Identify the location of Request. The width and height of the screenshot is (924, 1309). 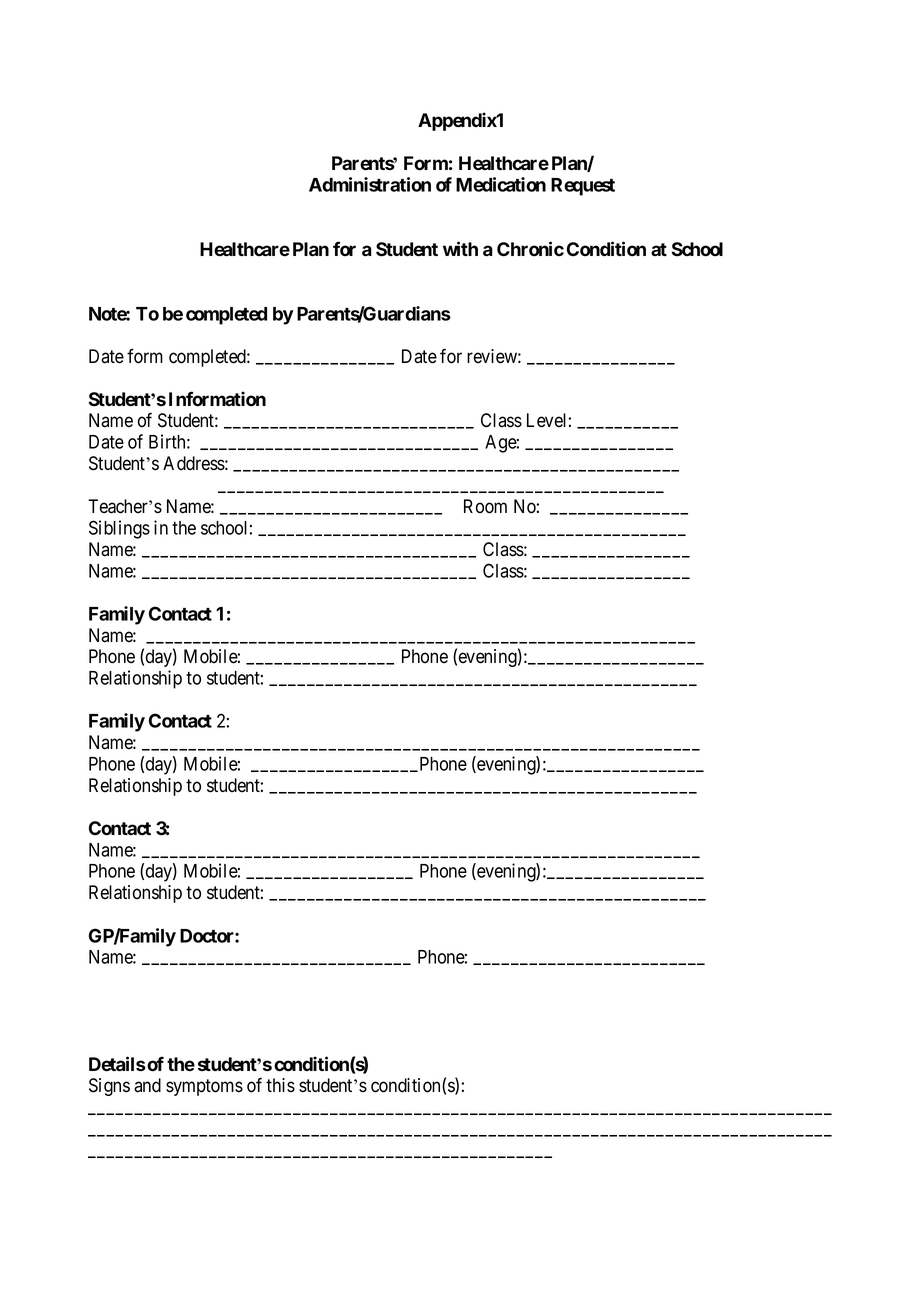
(583, 187).
